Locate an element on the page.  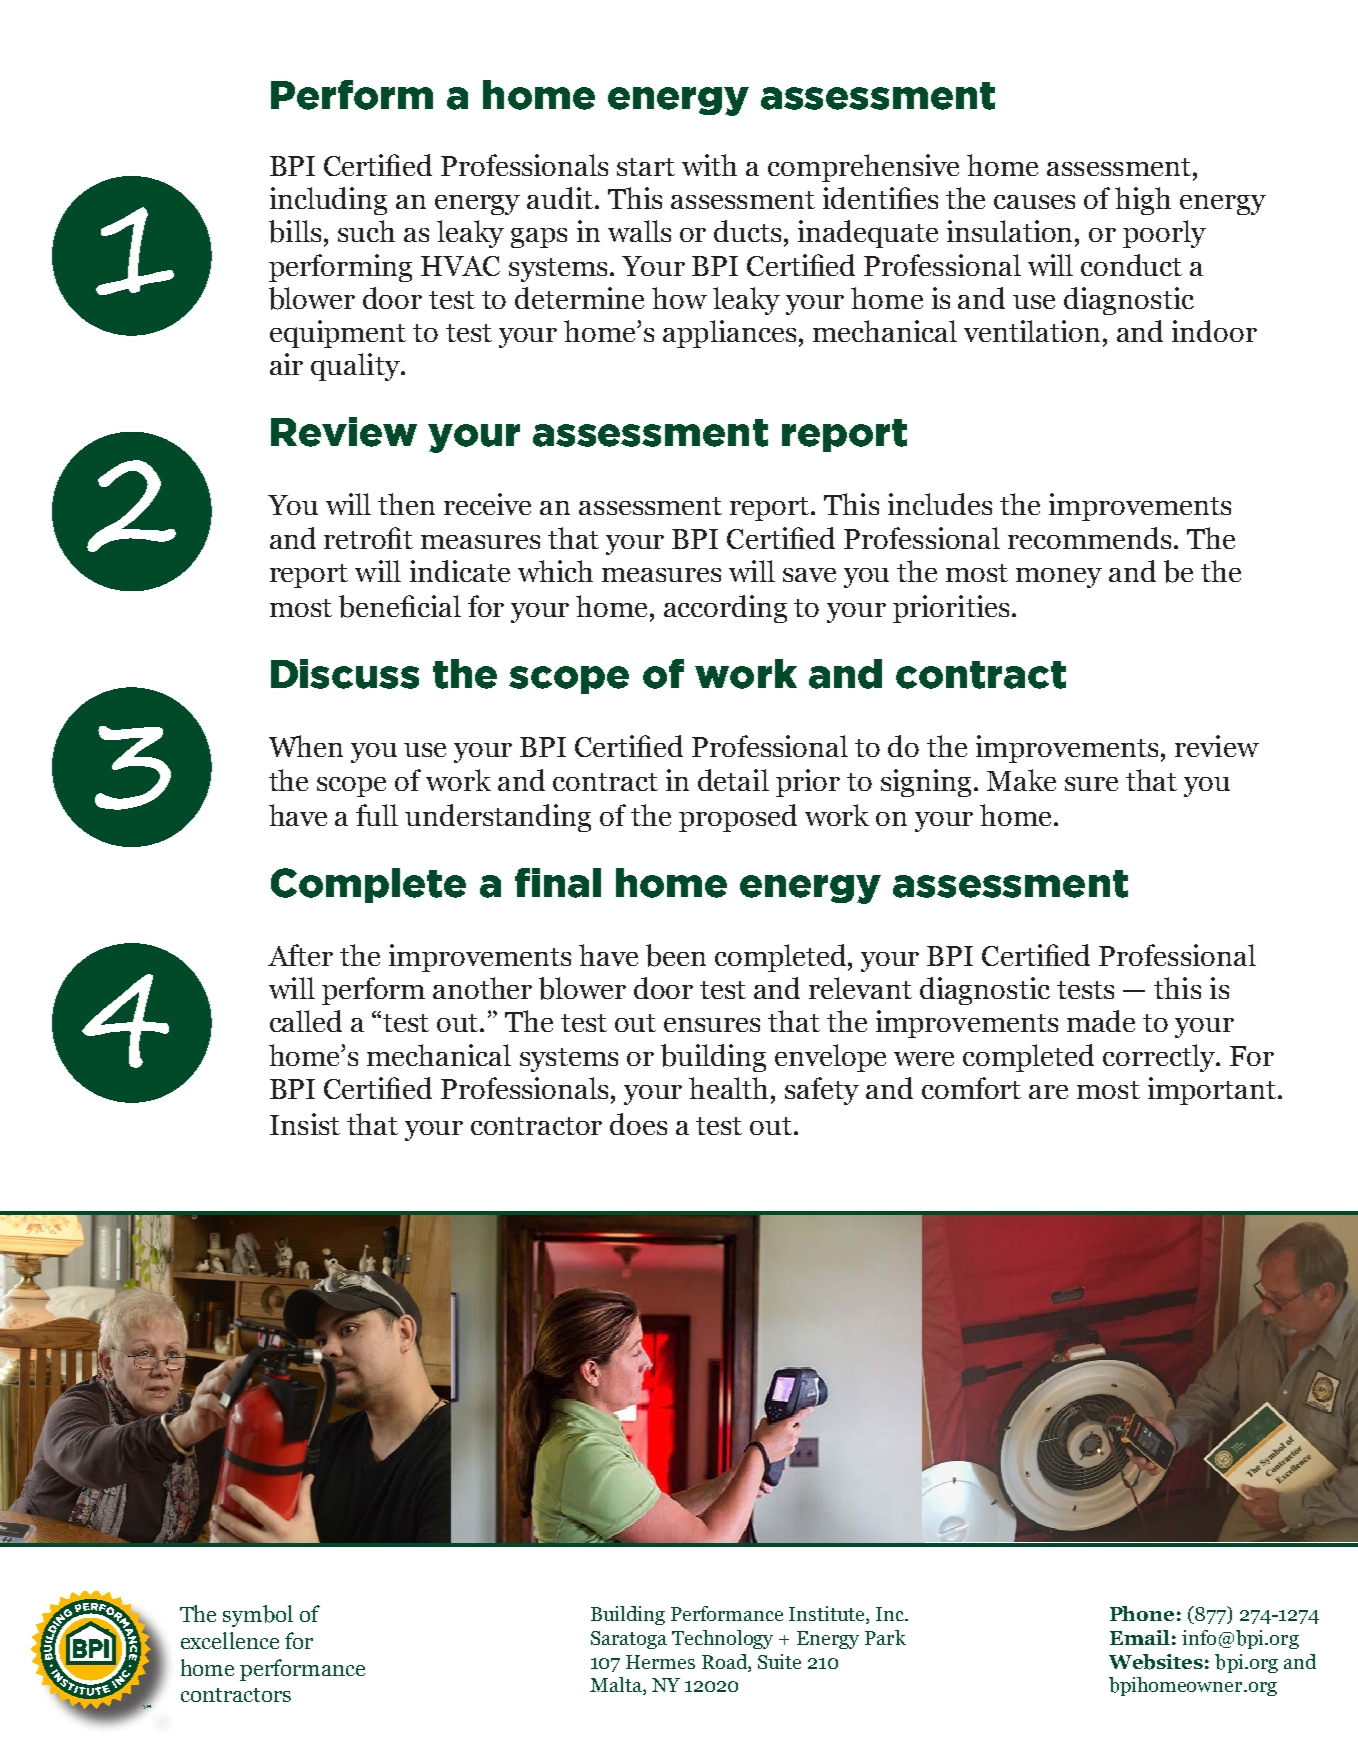
money is located at coordinates (1059, 578).
